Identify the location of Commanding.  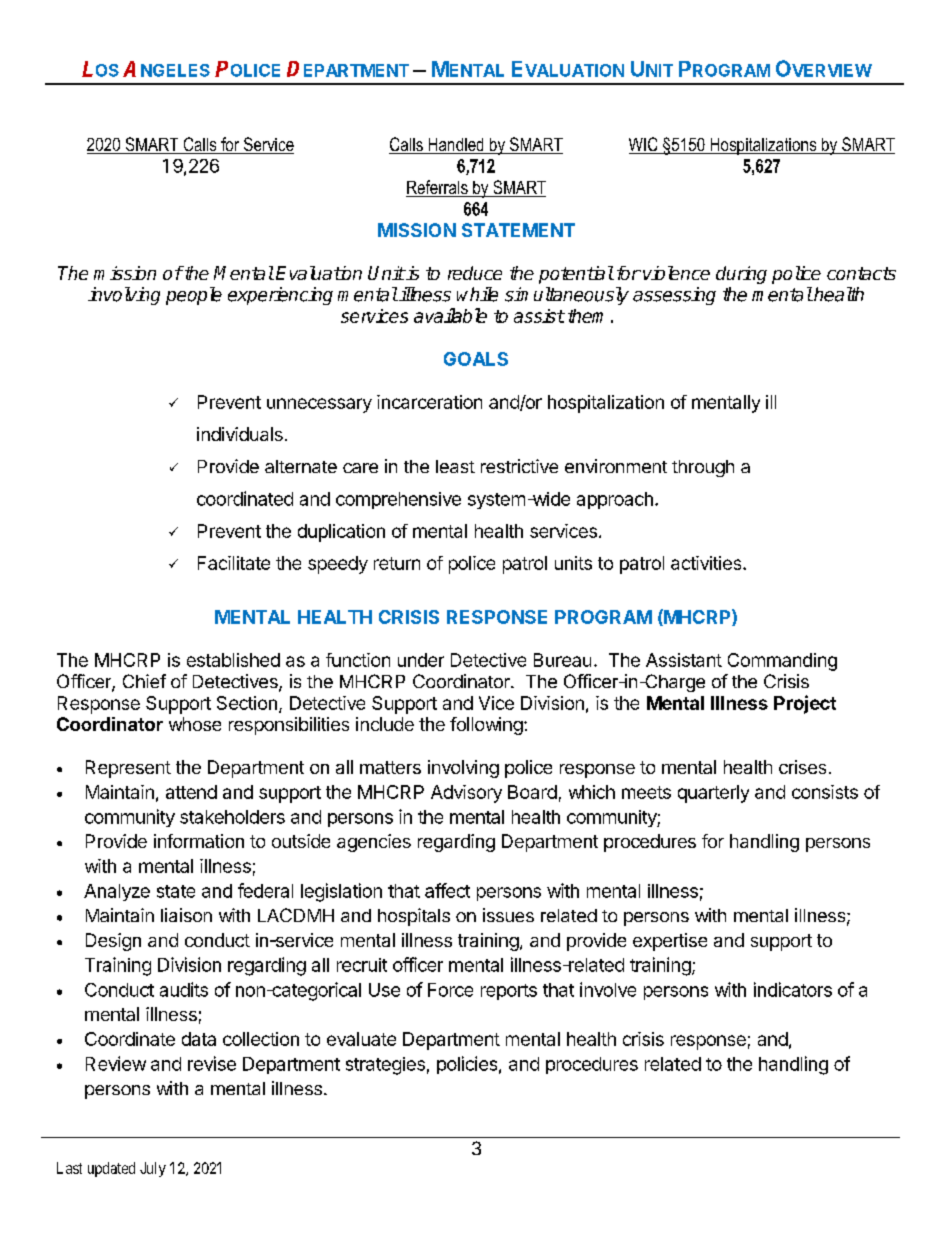
(782, 662).
